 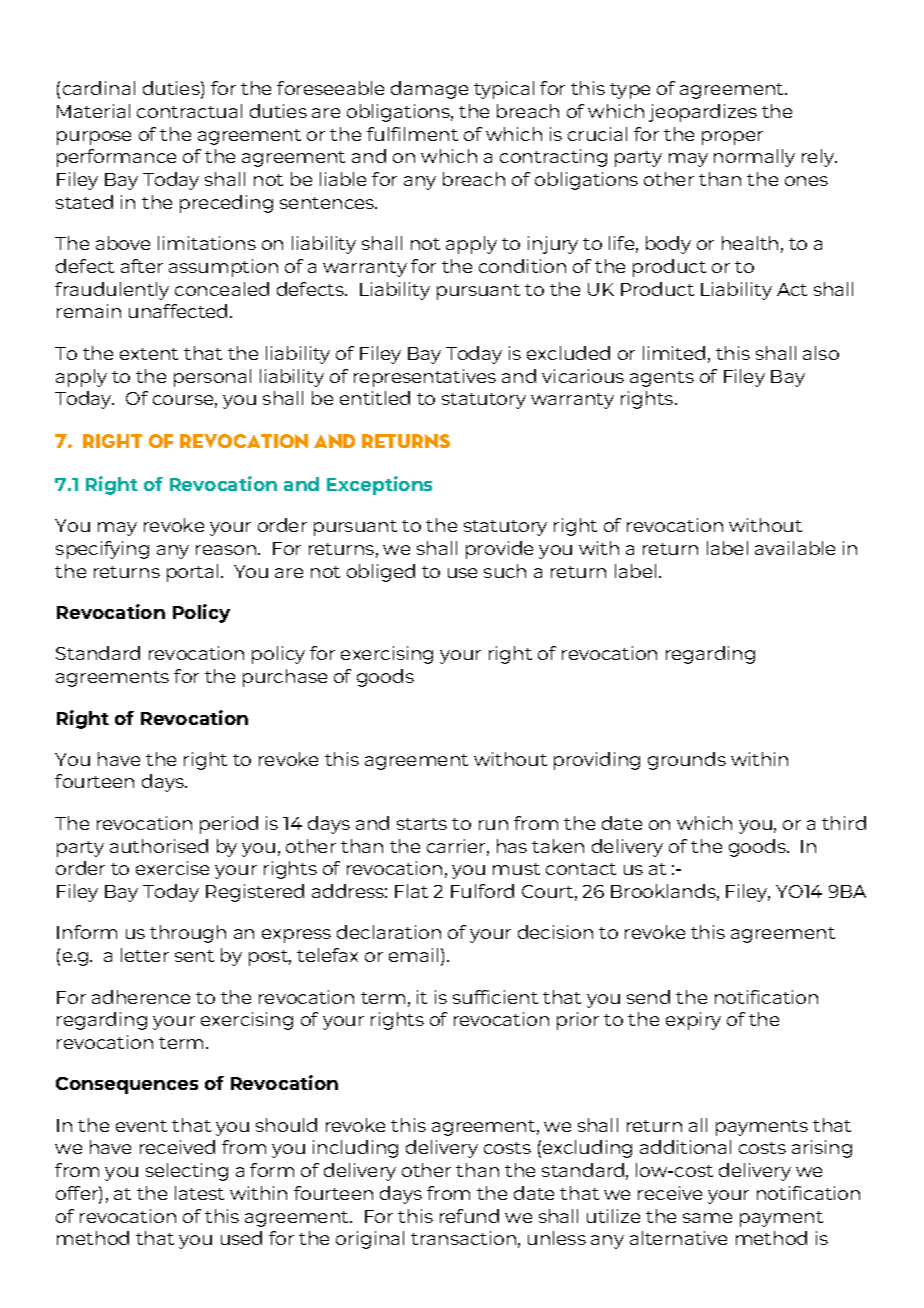 I want to click on expiry, so click(x=693, y=1021).
